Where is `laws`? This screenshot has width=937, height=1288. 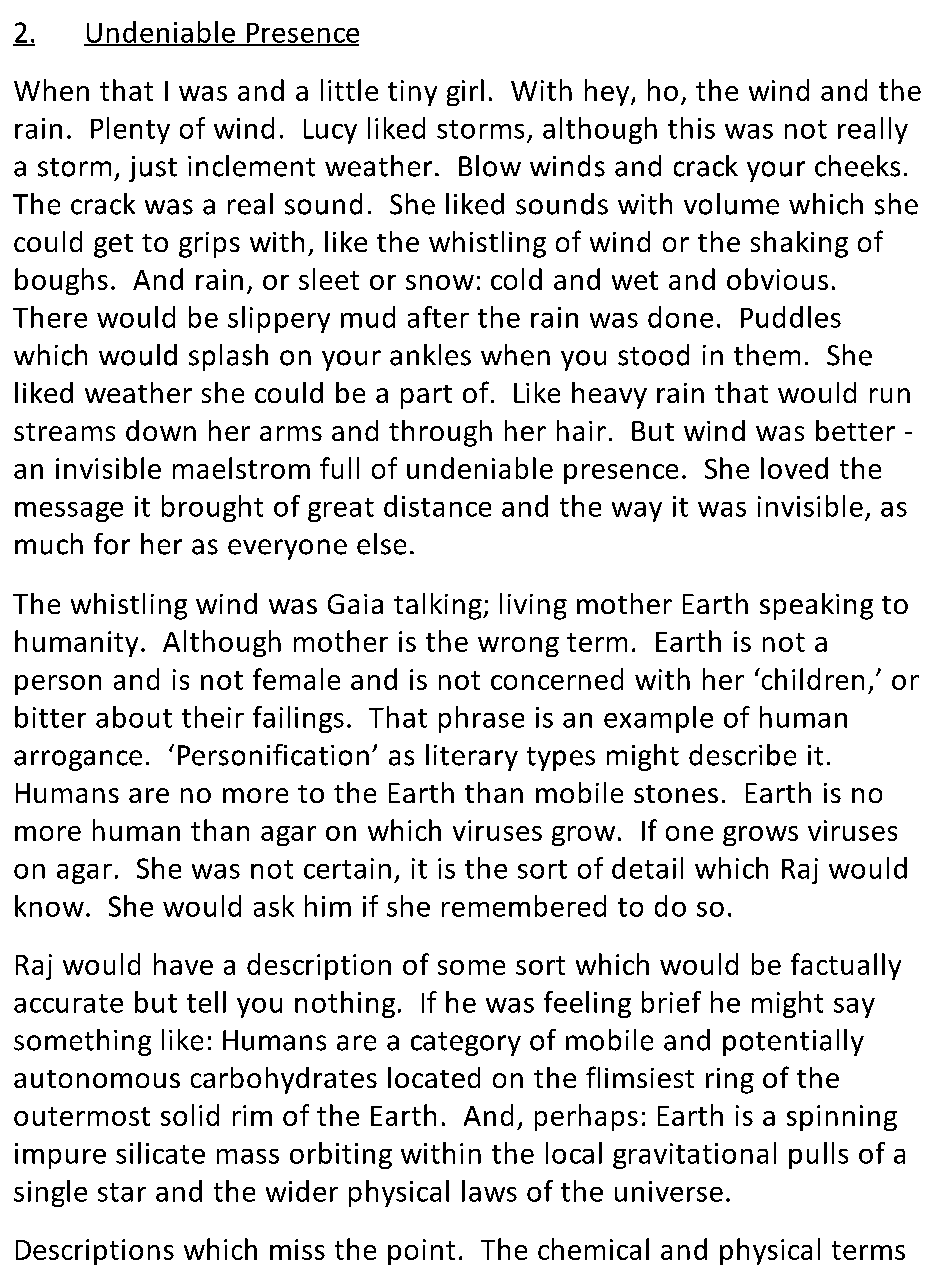 laws is located at coordinates (489, 1191).
